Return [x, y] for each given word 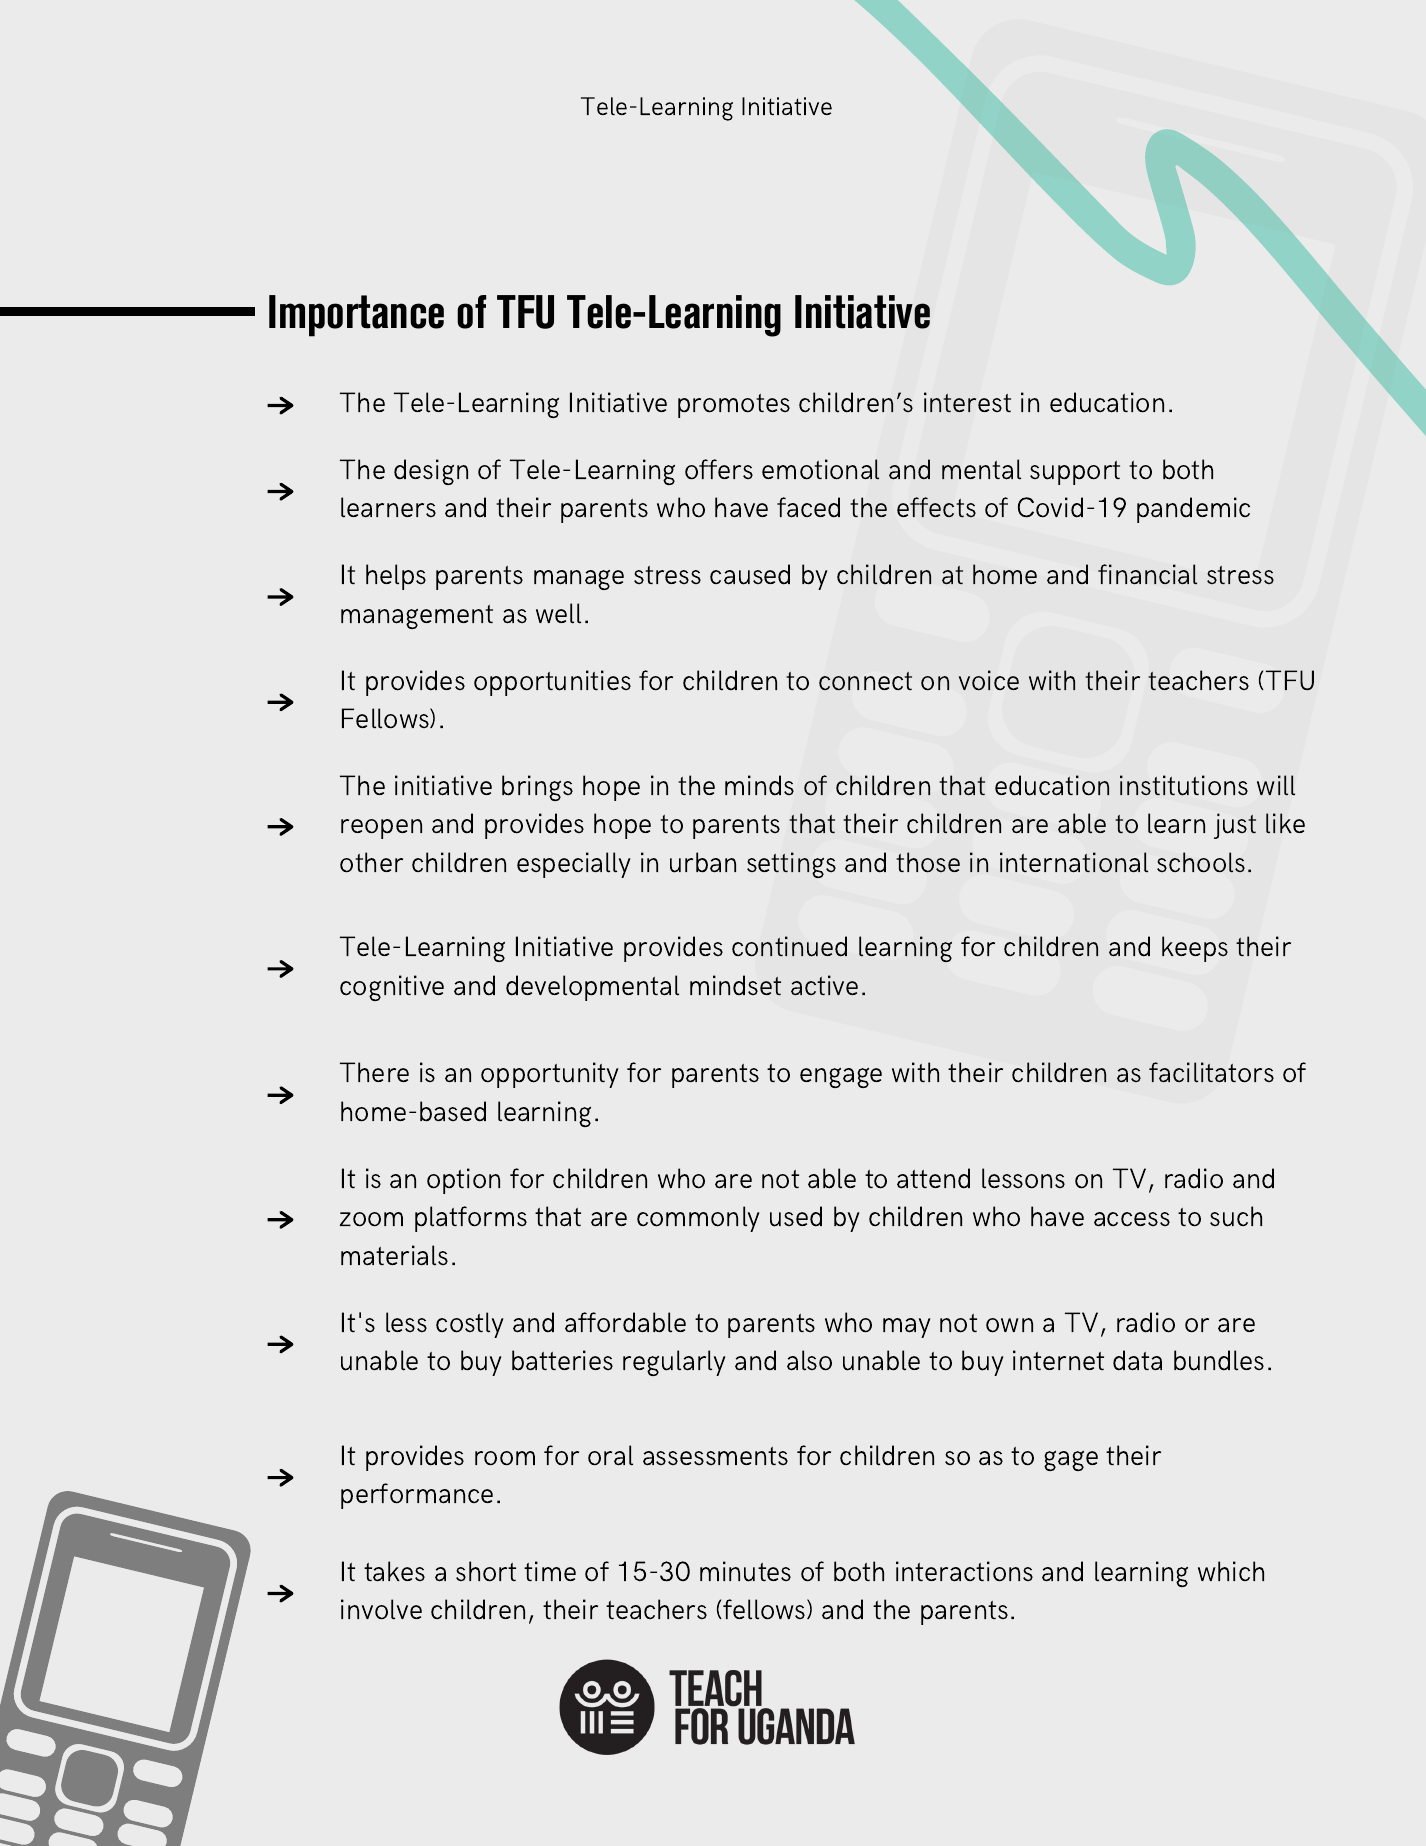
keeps [1195, 949]
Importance [356, 316]
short [486, 1571]
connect [865, 681]
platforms [471, 1219]
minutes [745, 1571]
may [907, 1328]
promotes [734, 406]
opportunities [552, 683]
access [1132, 1219]
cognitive [392, 988]
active [824, 985]
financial [1147, 574]
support [1075, 473]
